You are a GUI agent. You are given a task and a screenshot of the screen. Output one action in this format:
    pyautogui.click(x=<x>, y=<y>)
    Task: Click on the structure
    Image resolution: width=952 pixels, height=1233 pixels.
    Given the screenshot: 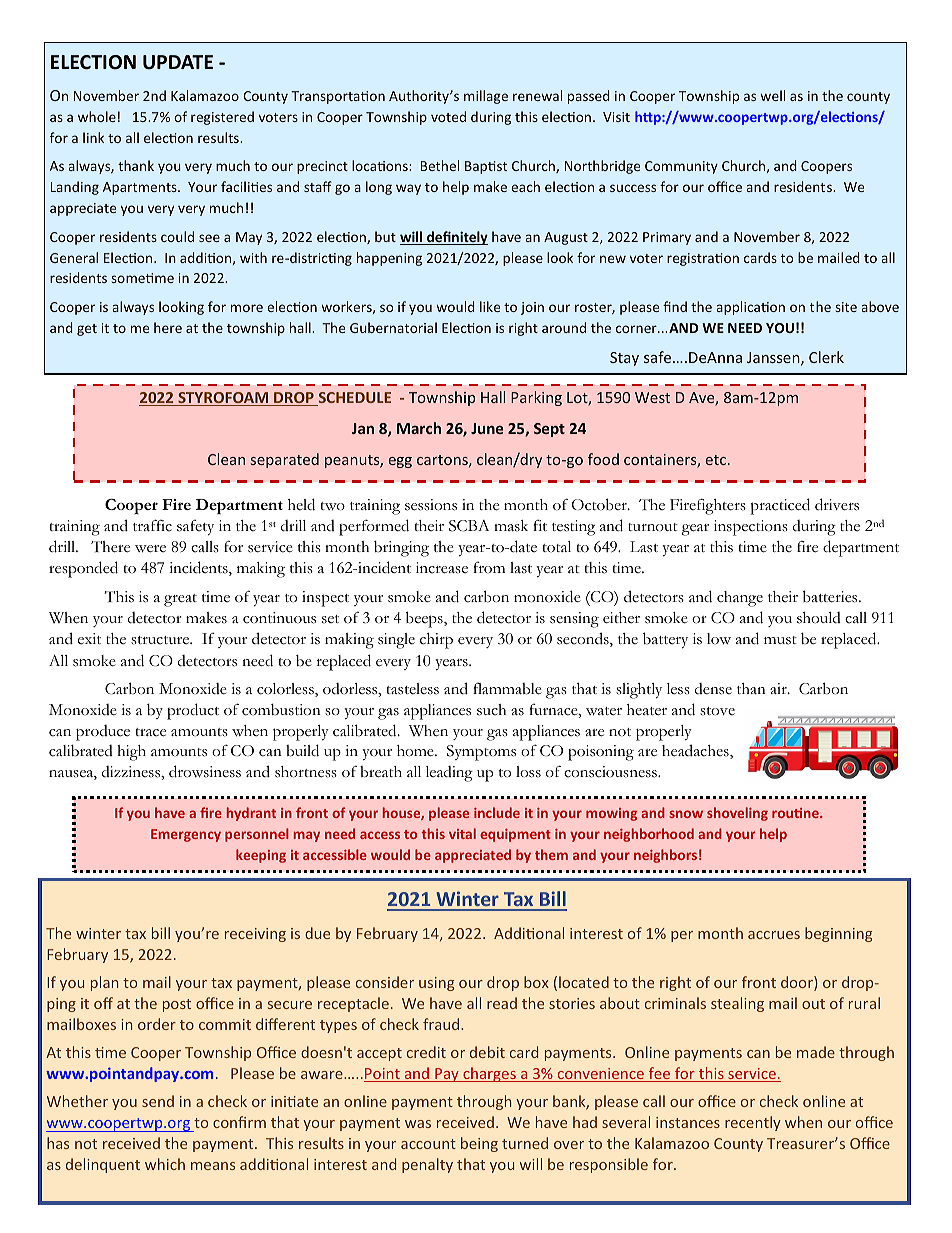 What is the action you would take?
    pyautogui.click(x=161, y=640)
